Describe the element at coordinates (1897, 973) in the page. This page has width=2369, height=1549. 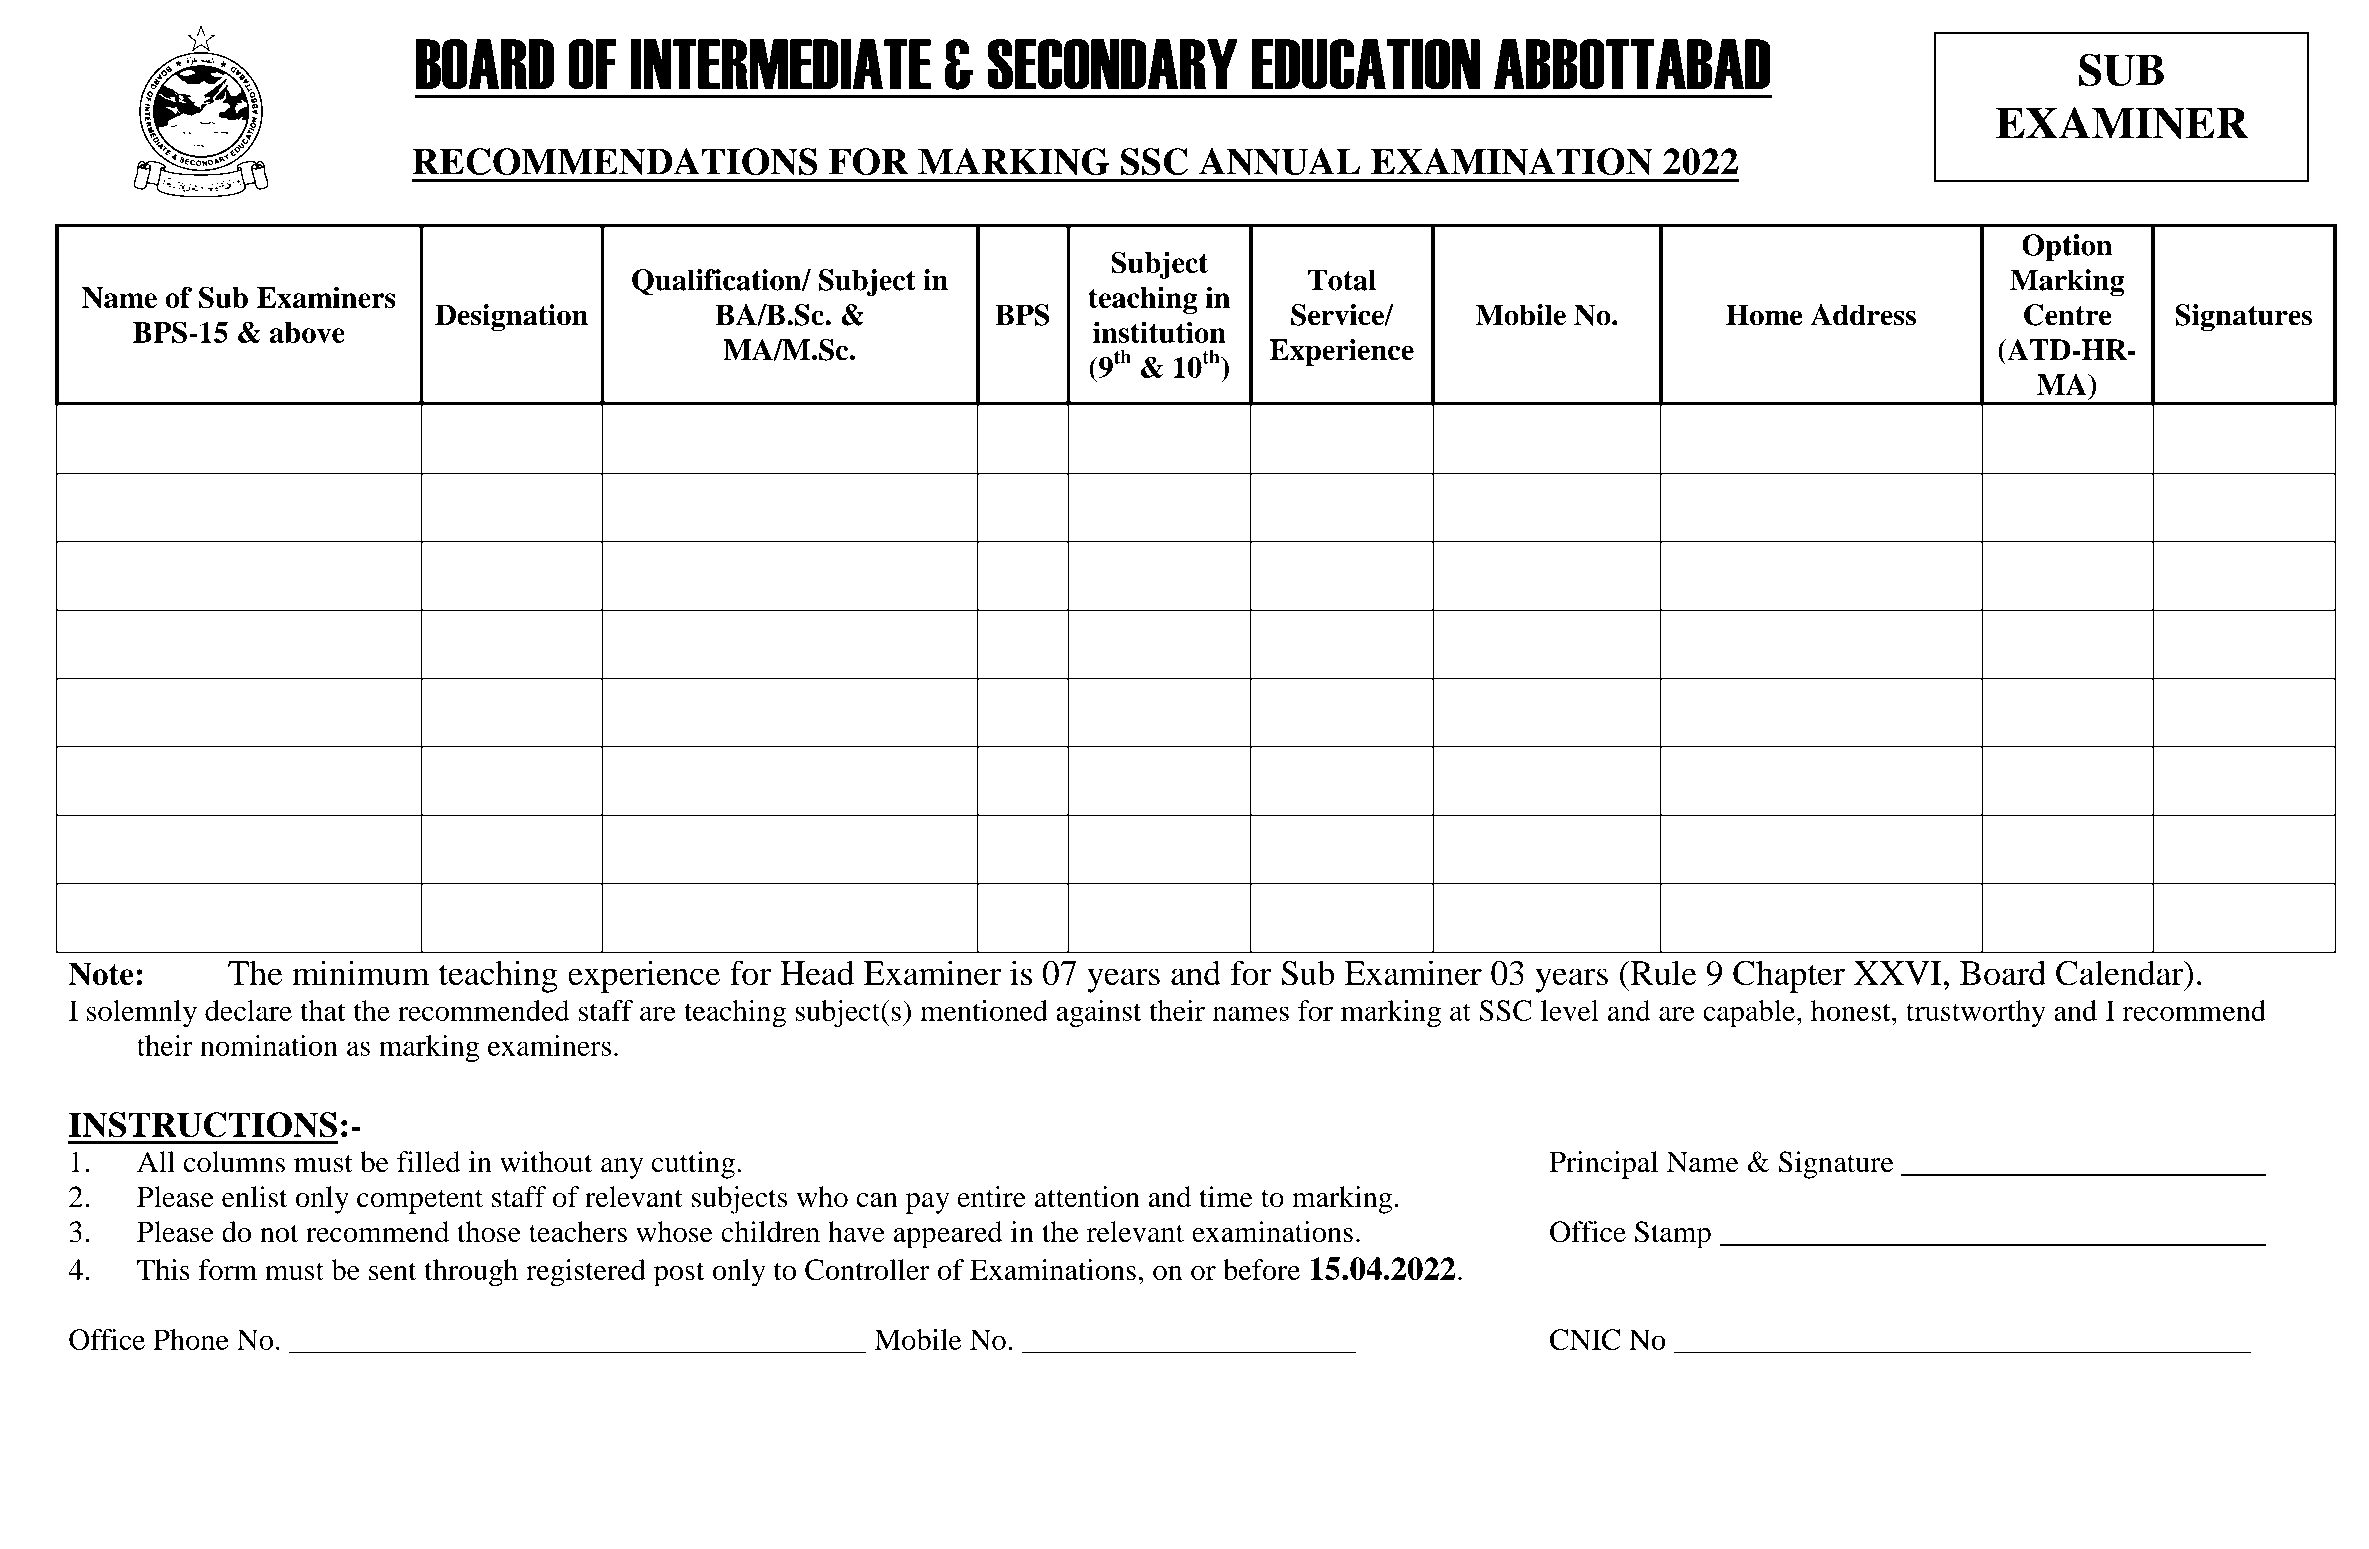
I see `XXVI` at that location.
